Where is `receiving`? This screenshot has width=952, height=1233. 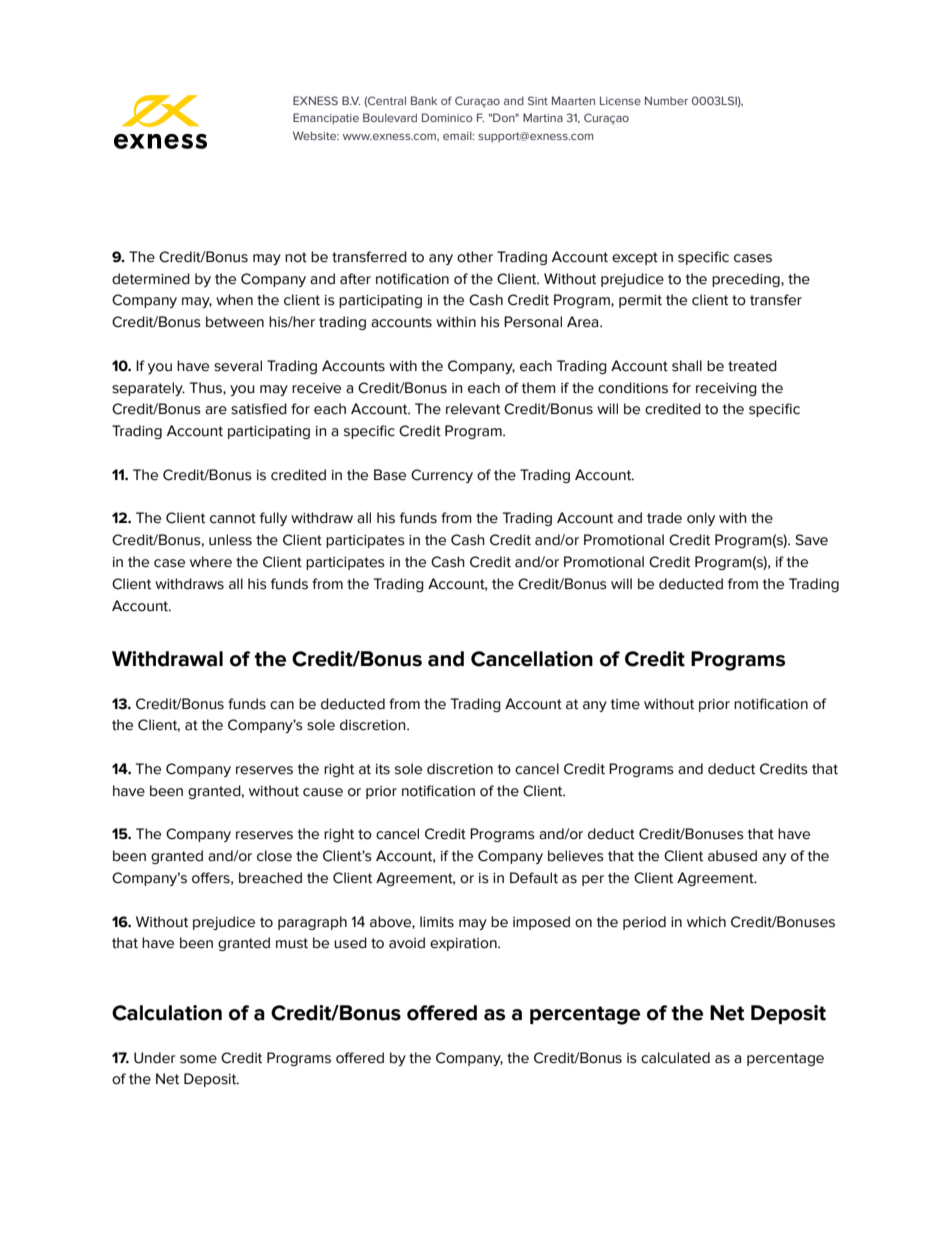
receiving is located at coordinates (726, 389).
